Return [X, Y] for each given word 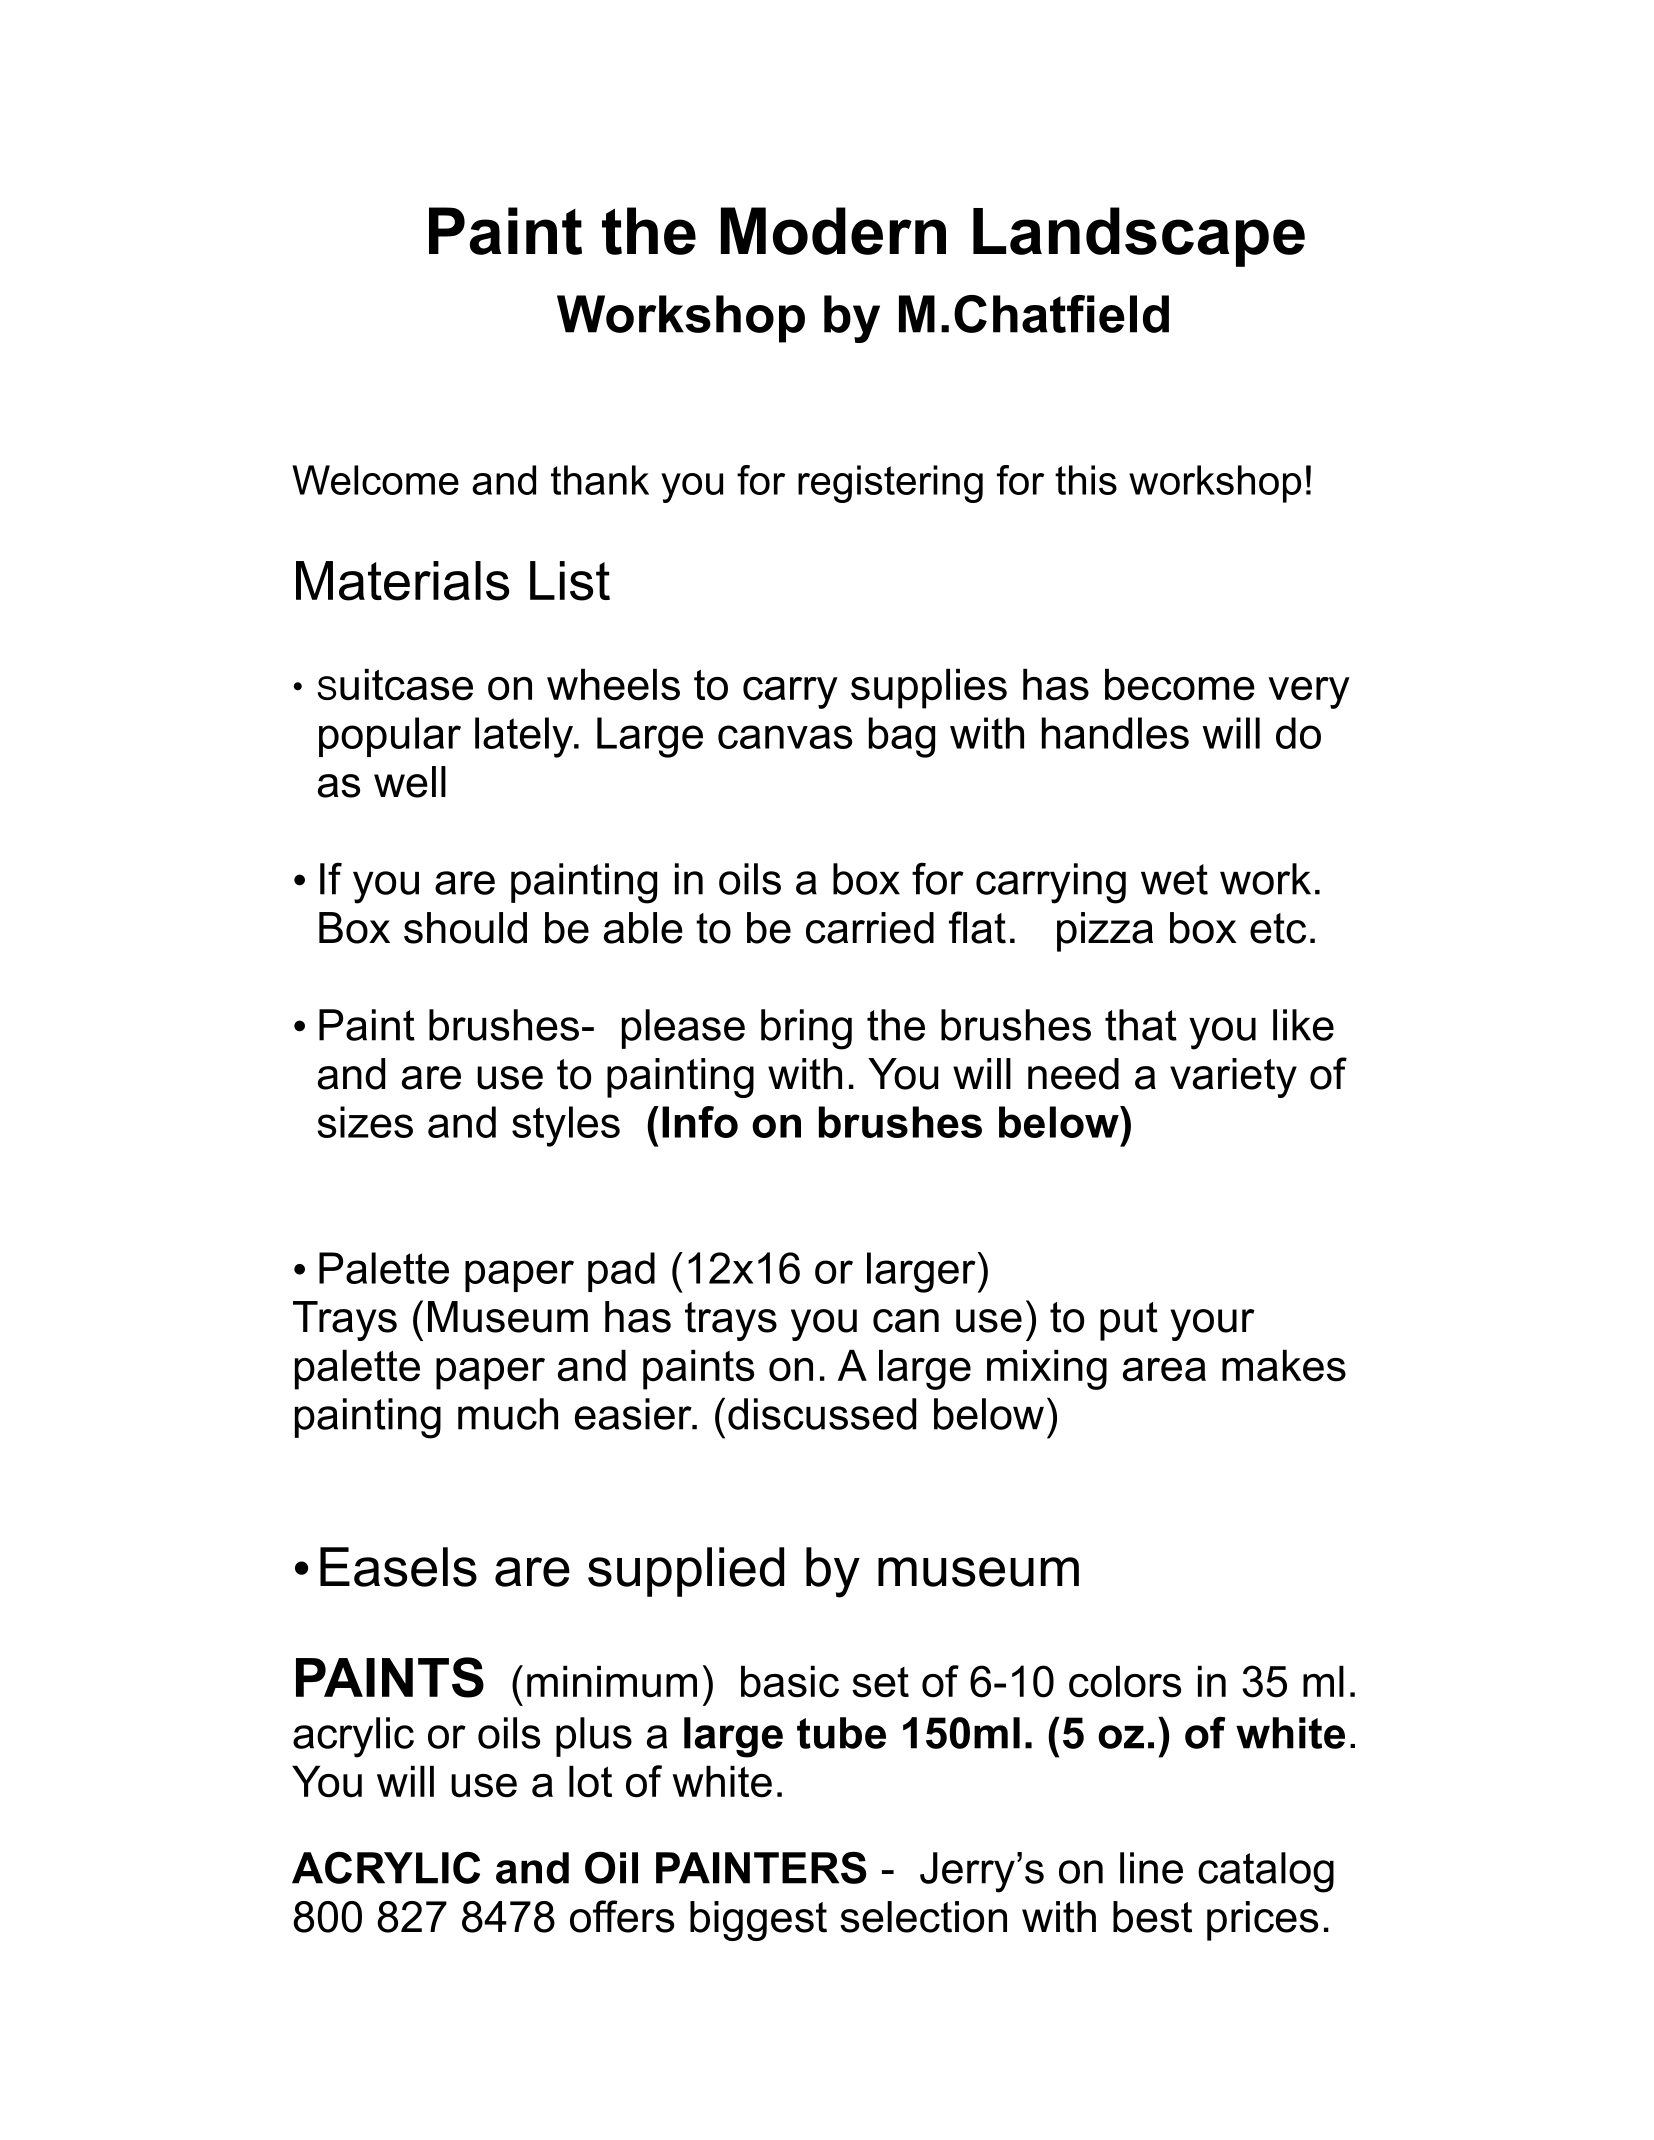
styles [566, 1126]
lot [590, 1781]
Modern [833, 231]
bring [806, 1029]
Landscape [1139, 237]
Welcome [375, 480]
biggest [758, 1921]
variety [1233, 1078]
